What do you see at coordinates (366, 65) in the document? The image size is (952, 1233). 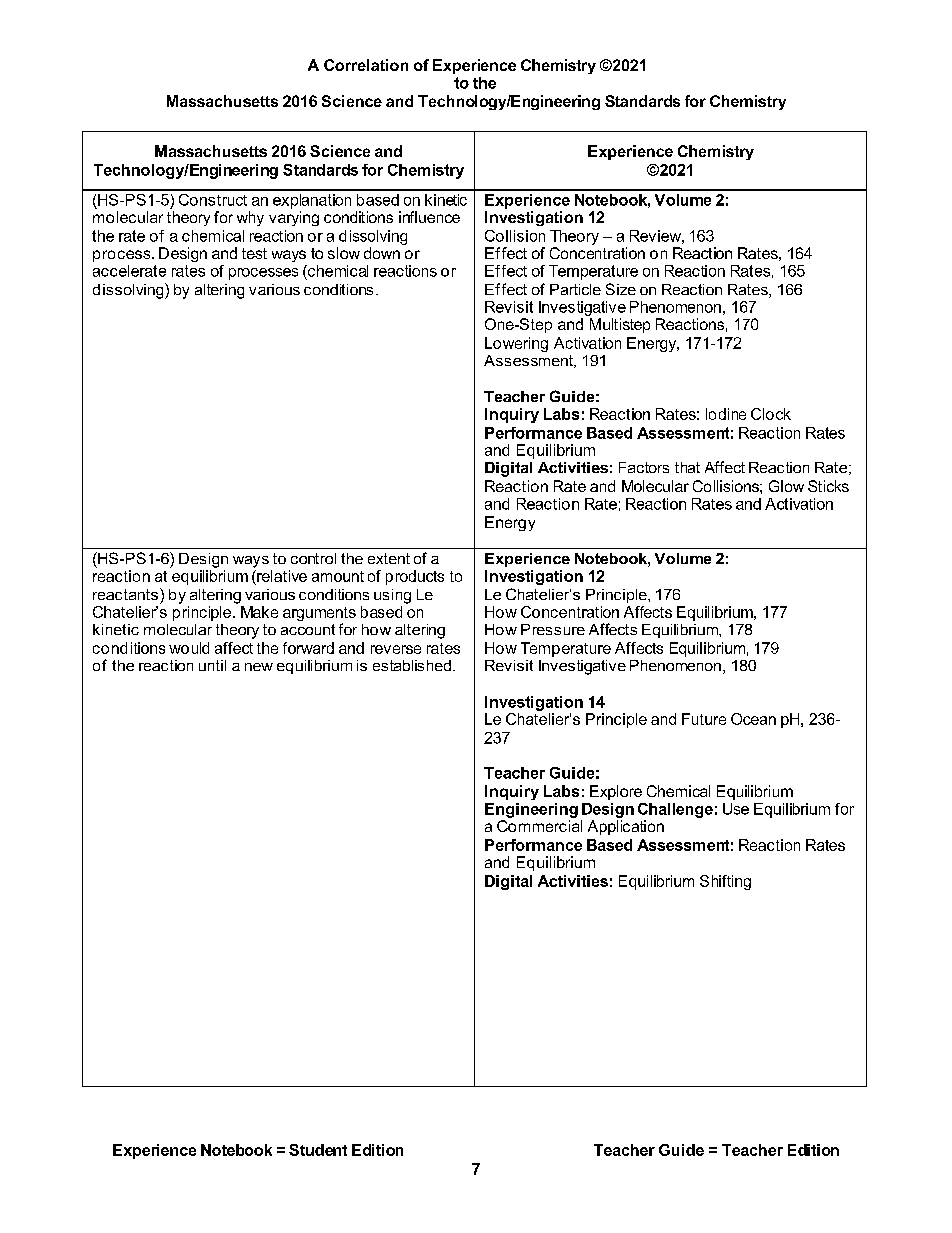 I see `Correlation` at bounding box center [366, 65].
